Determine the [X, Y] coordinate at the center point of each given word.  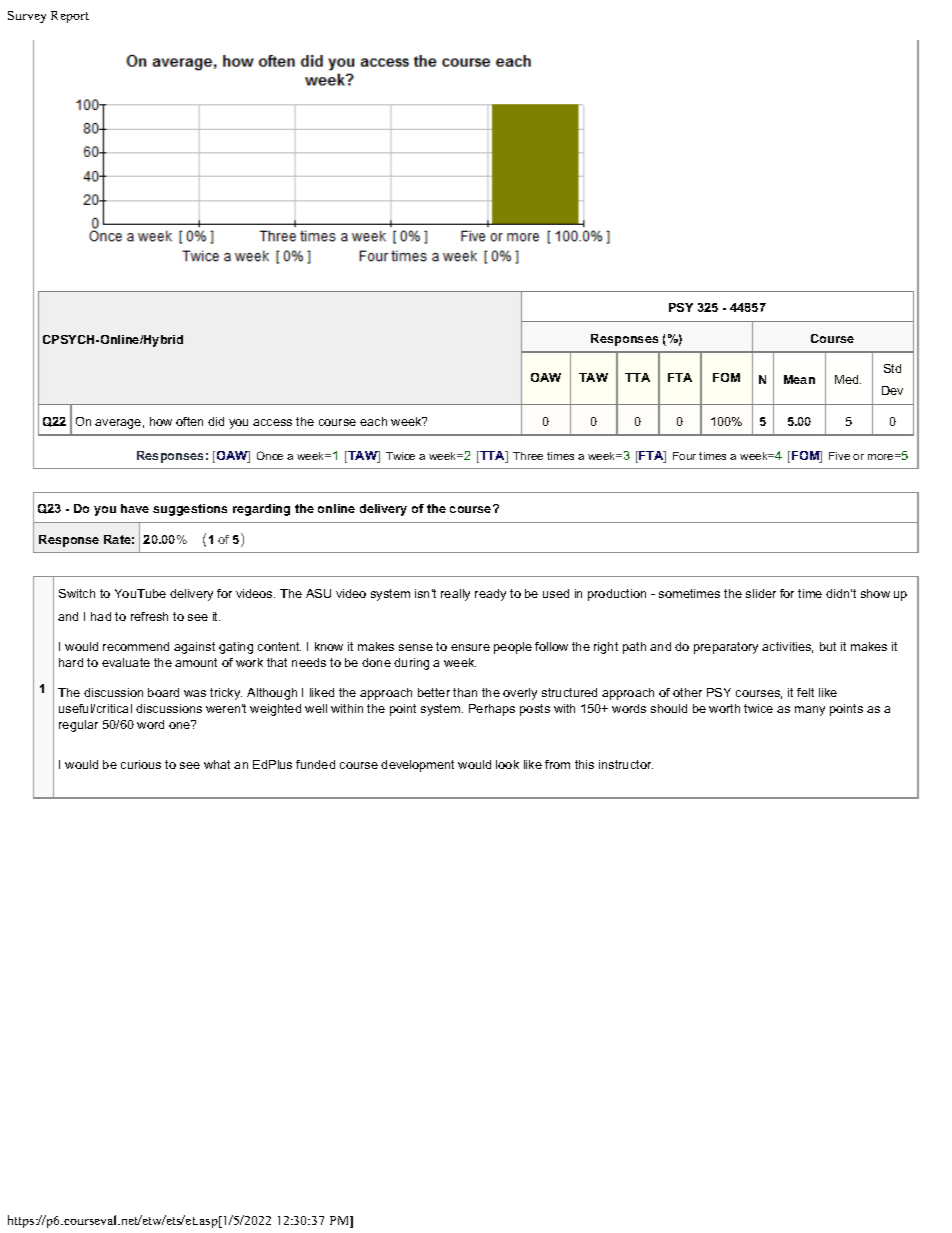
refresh [149, 616]
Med [848, 379]
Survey [27, 17]
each [373, 421]
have [135, 508]
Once [270, 455]
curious [141, 764]
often [189, 421]
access [272, 422]
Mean [799, 379]
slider [761, 593]
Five [839, 456]
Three [528, 456]
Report [70, 17]
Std [892, 368]
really [455, 595]
